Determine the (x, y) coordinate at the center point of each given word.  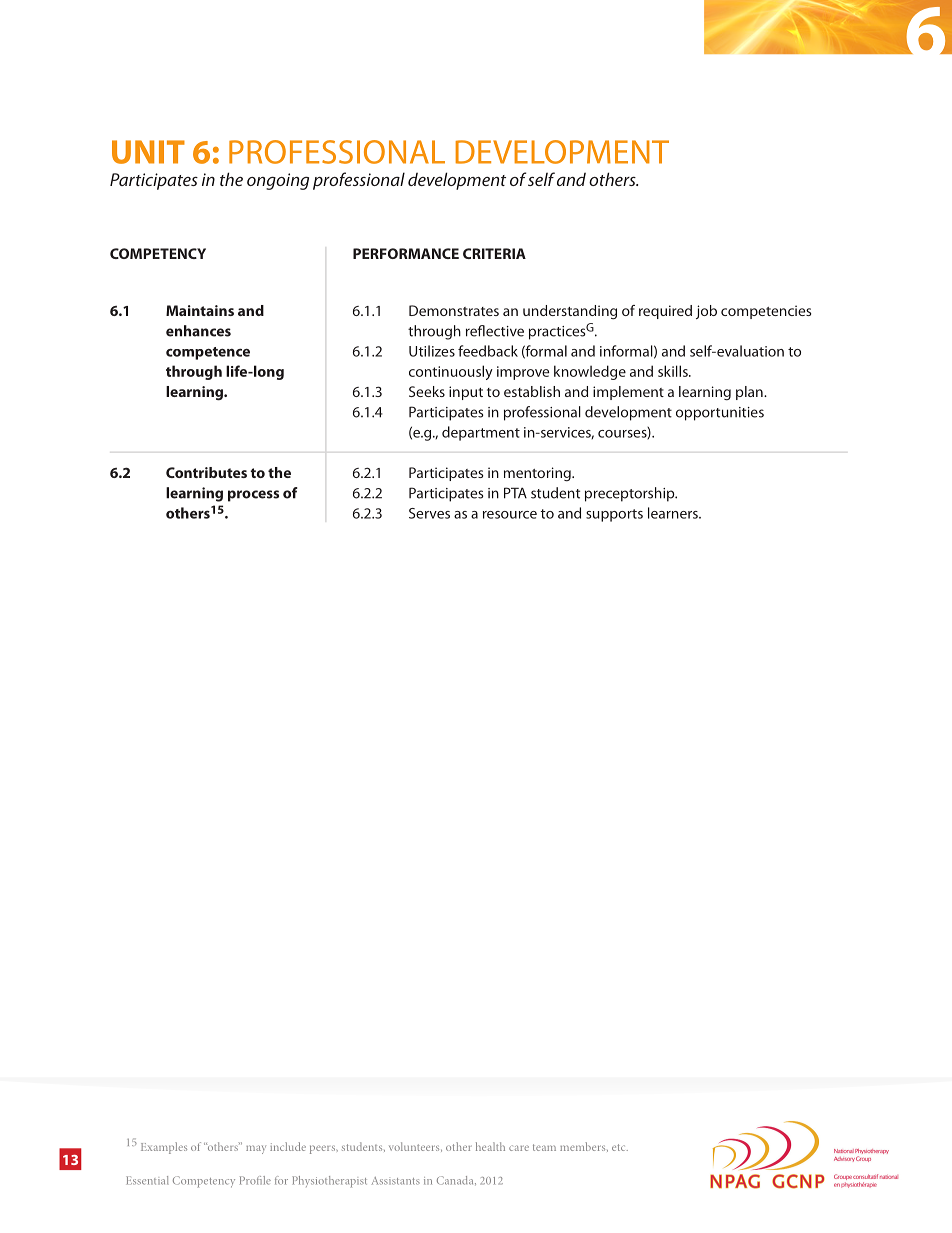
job (706, 312)
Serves (429, 513)
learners (674, 513)
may (256, 1149)
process (253, 496)
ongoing (278, 181)
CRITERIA (494, 253)
